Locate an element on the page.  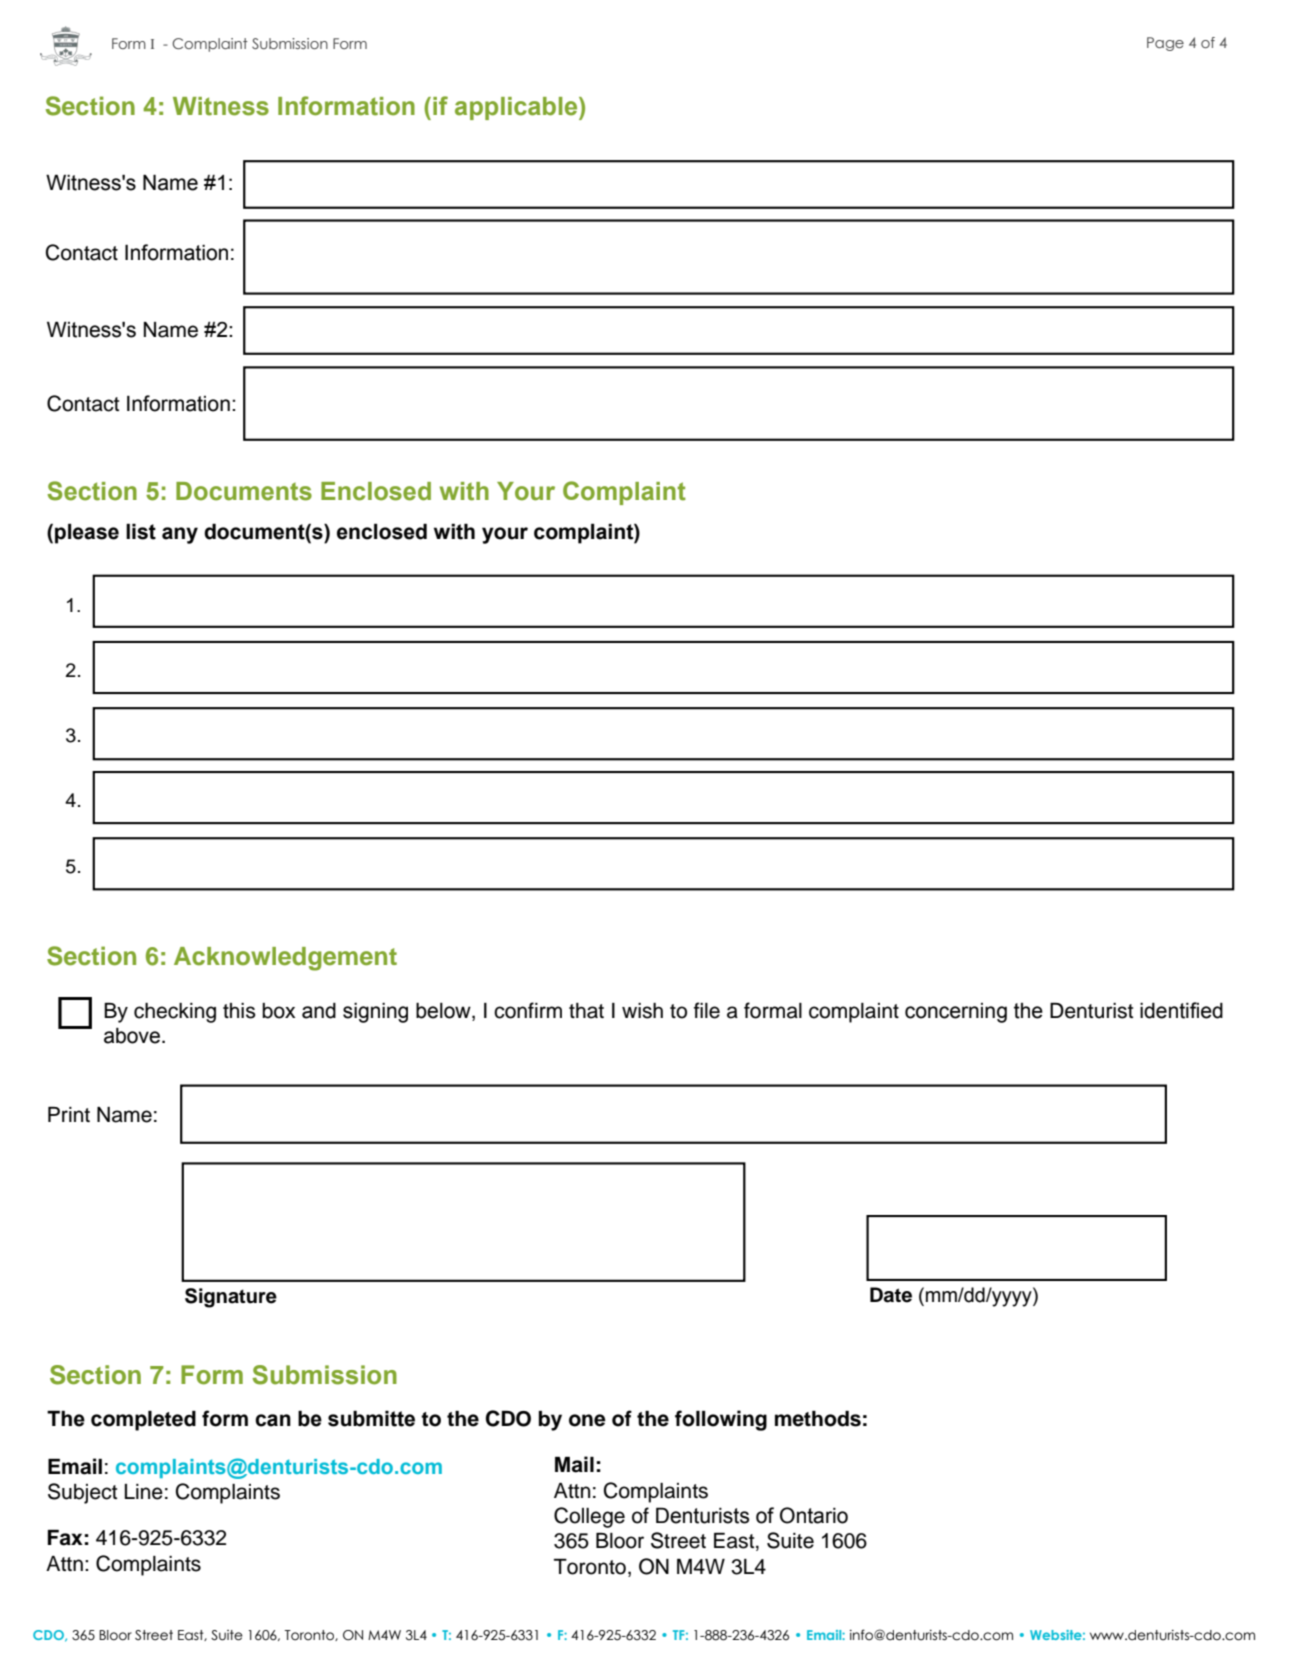
identified is located at coordinates (1181, 1010).
